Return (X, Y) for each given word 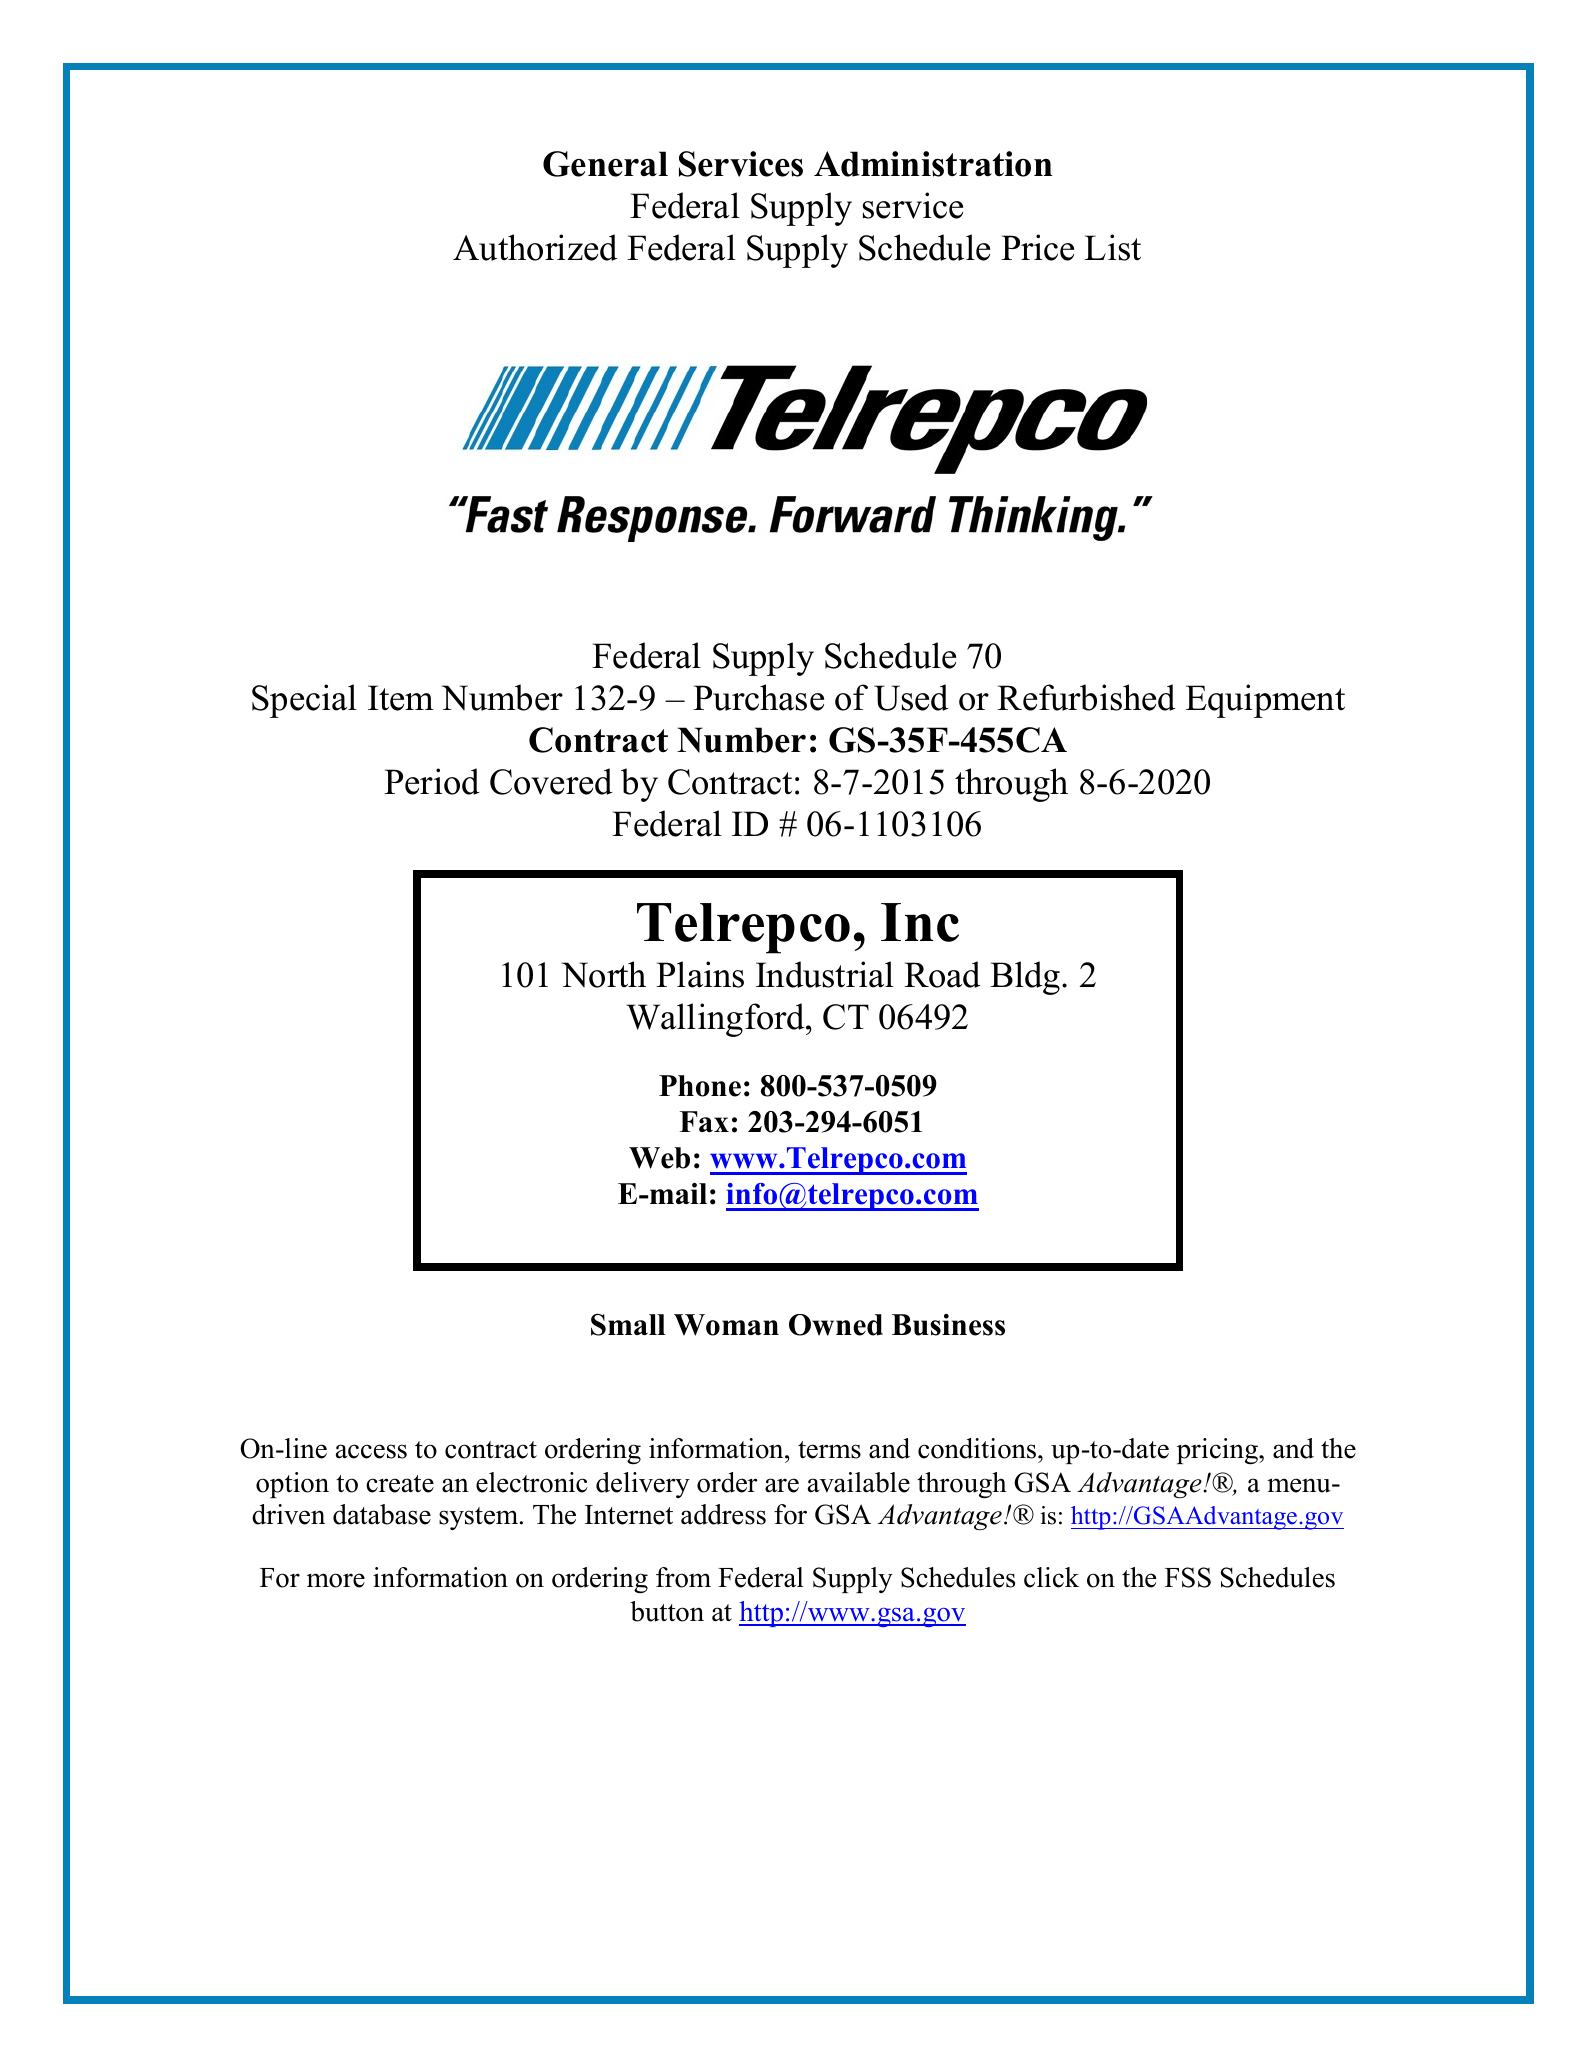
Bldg (1026, 978)
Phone (700, 1086)
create (400, 1484)
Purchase (758, 697)
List (1113, 247)
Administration (933, 164)
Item (401, 698)
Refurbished (1086, 697)
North (603, 974)
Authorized (535, 247)
